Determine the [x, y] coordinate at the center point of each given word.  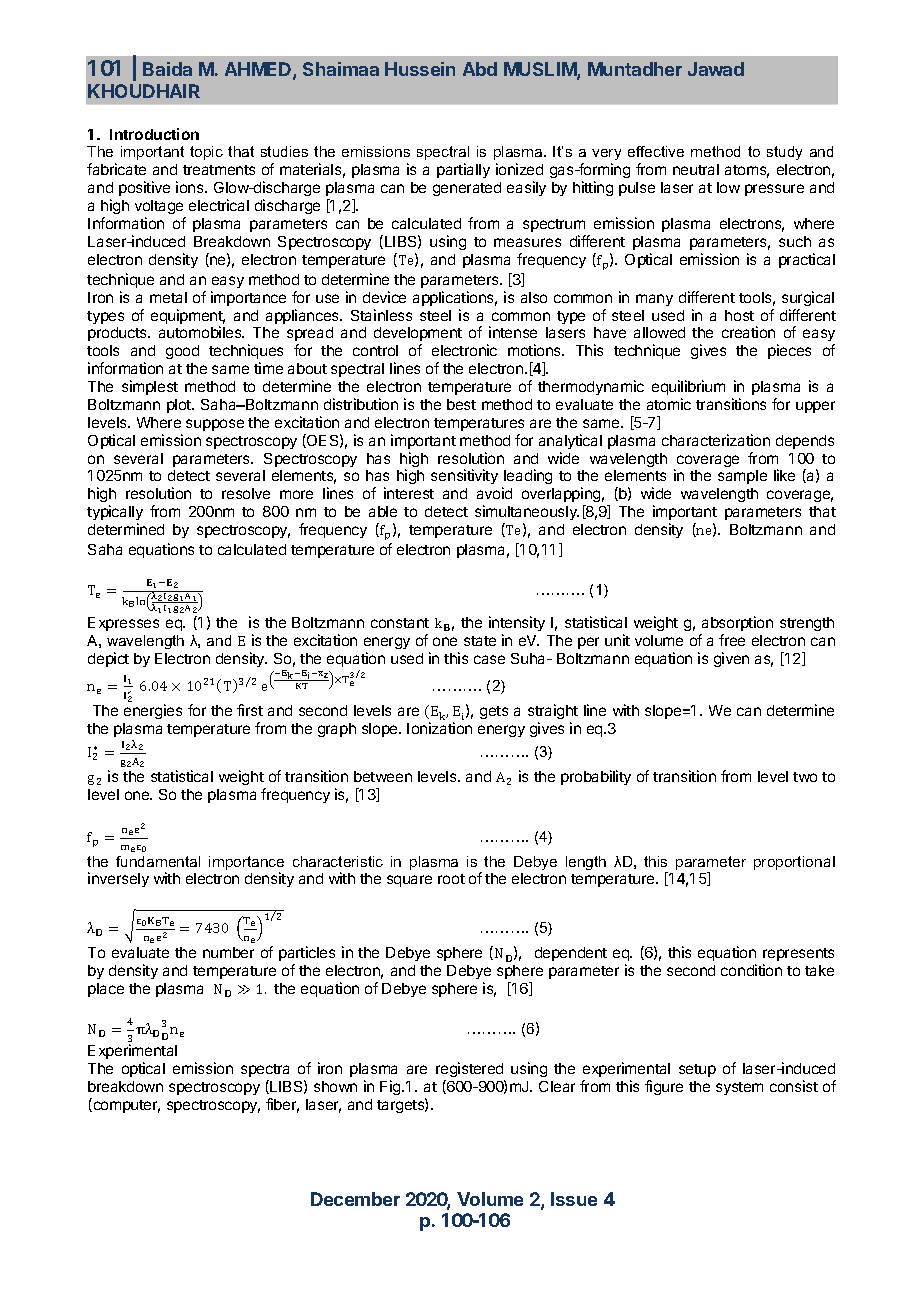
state [480, 641]
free [732, 640]
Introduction [154, 134]
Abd [480, 69]
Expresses [123, 624]
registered [470, 1071]
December [355, 1199]
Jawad [716, 69]
